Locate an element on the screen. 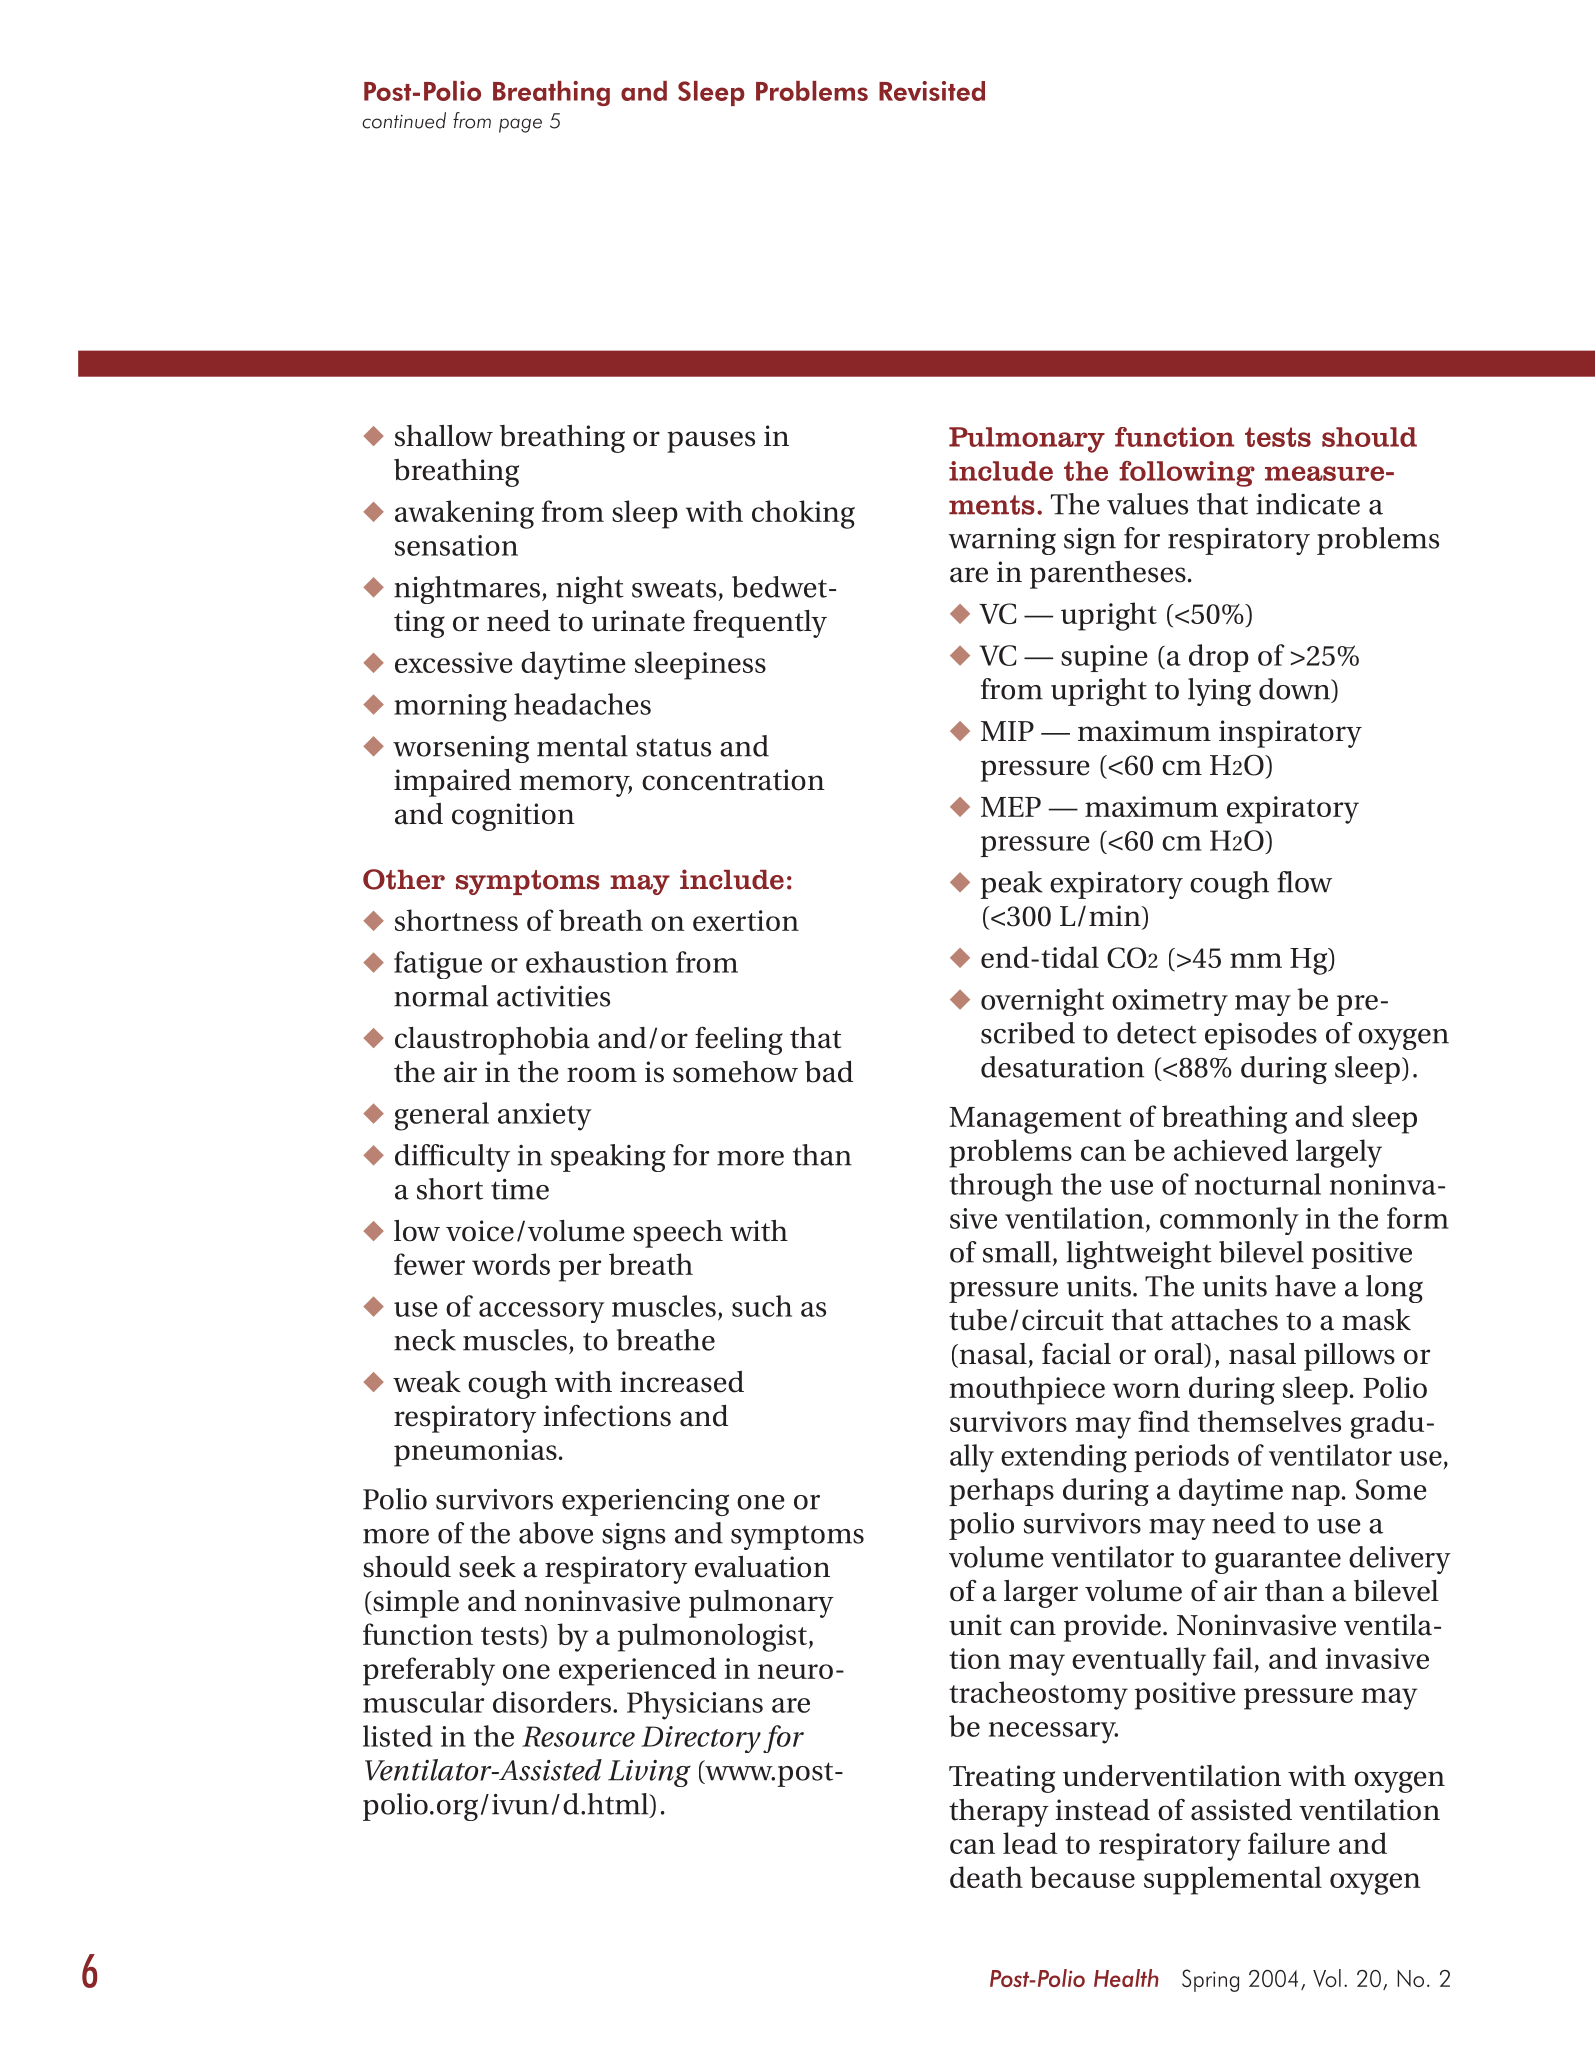 The image size is (1595, 2064). Living is located at coordinates (649, 1773).
